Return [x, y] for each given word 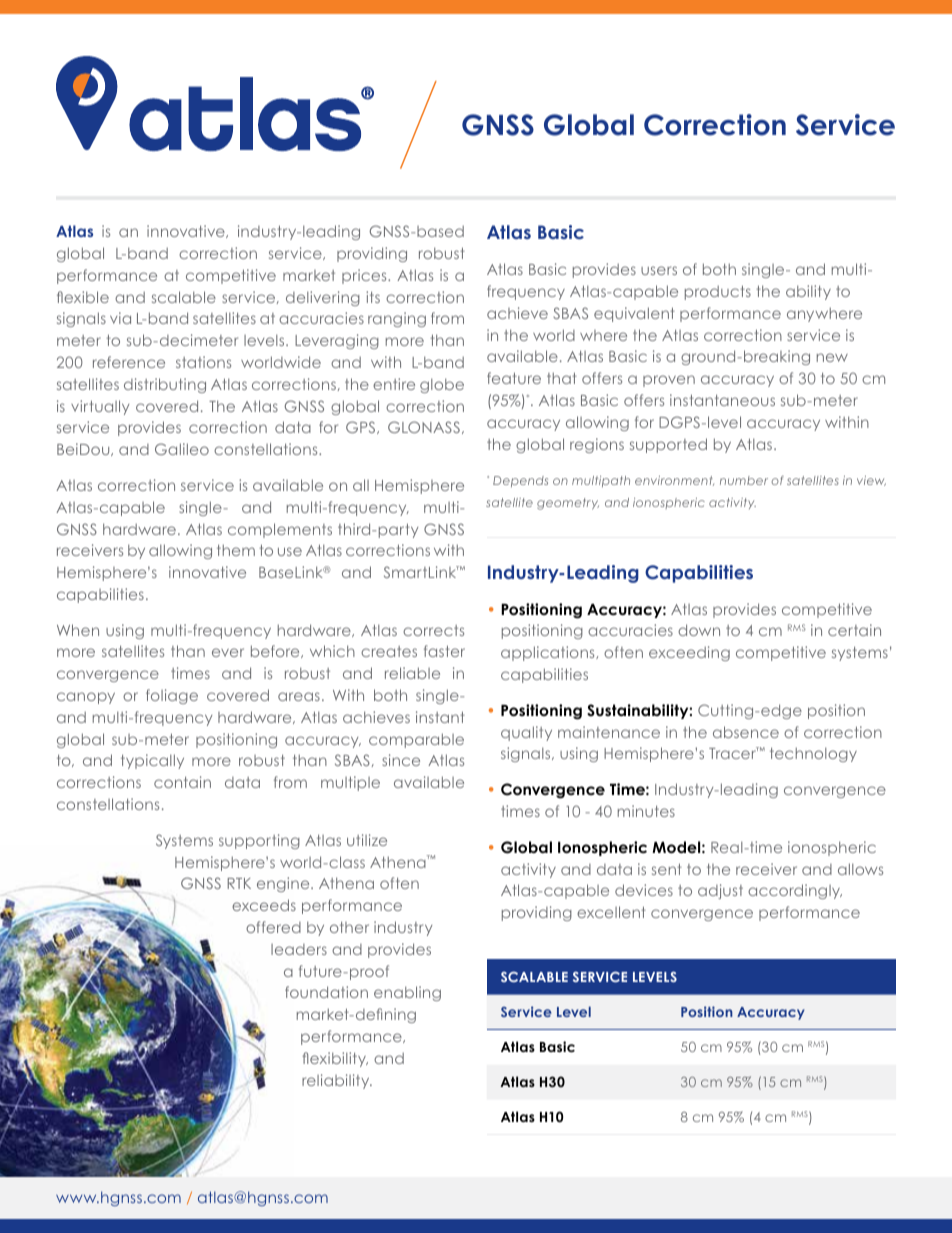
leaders [299, 949]
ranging [397, 319]
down [699, 630]
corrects [433, 630]
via [120, 318]
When [78, 630]
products [718, 293]
